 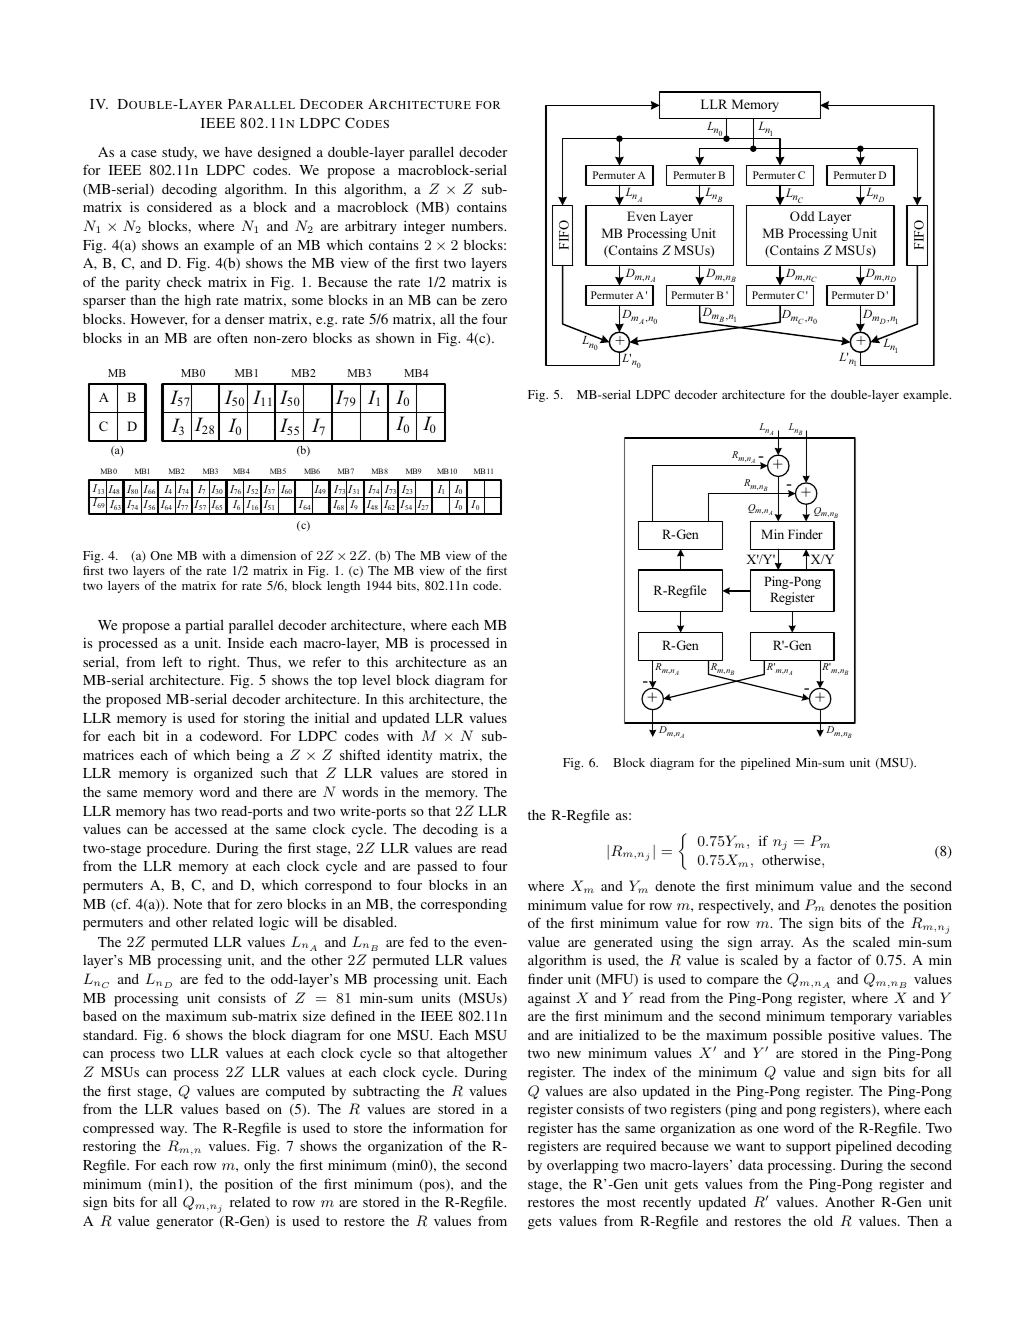 What do you see at coordinates (735, 906) in the screenshot?
I see `respectively` at bounding box center [735, 906].
